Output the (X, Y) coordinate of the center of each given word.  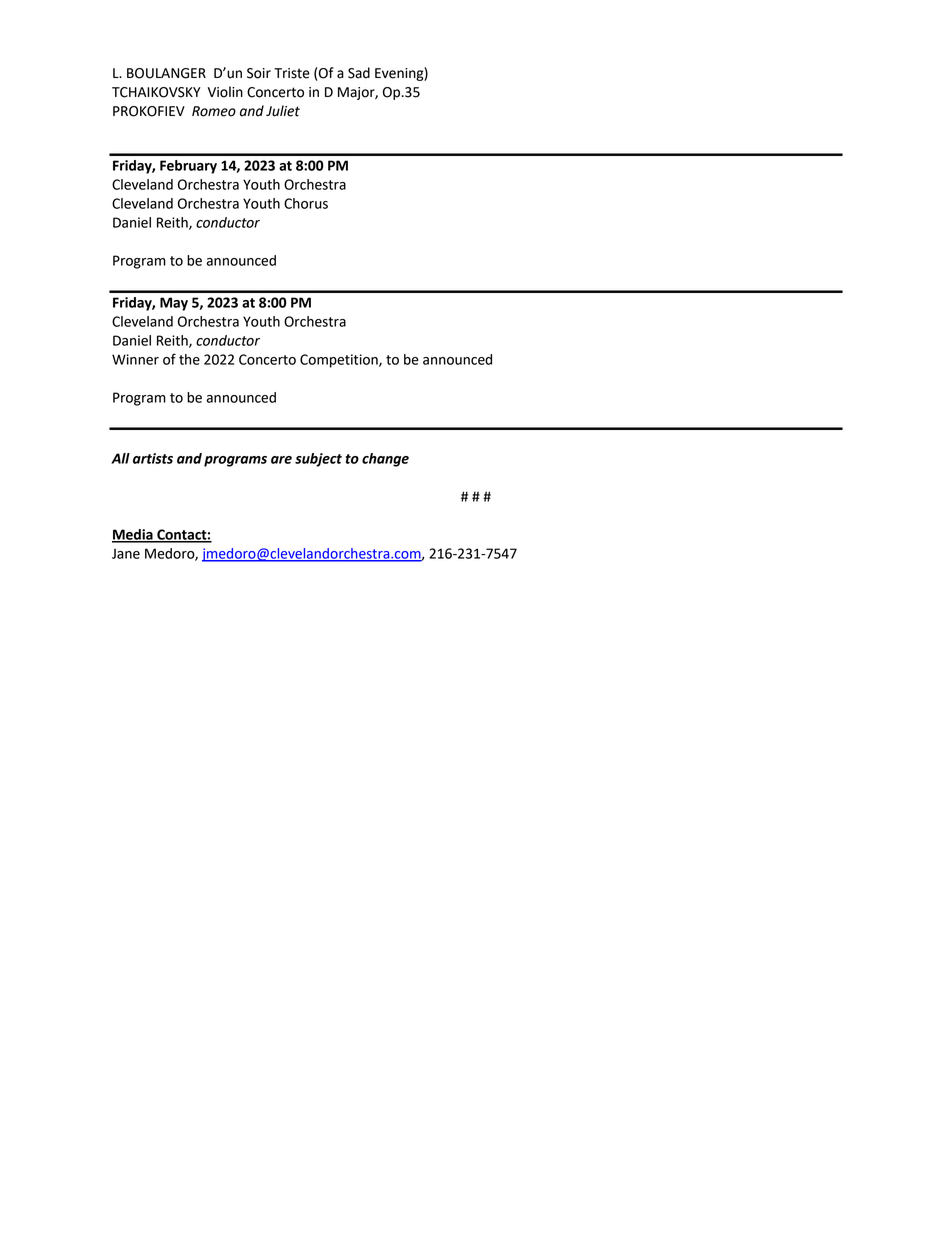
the (189, 359)
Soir (259, 73)
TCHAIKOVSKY (156, 92)
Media (133, 535)
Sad (359, 73)
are (281, 460)
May (174, 304)
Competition (340, 361)
